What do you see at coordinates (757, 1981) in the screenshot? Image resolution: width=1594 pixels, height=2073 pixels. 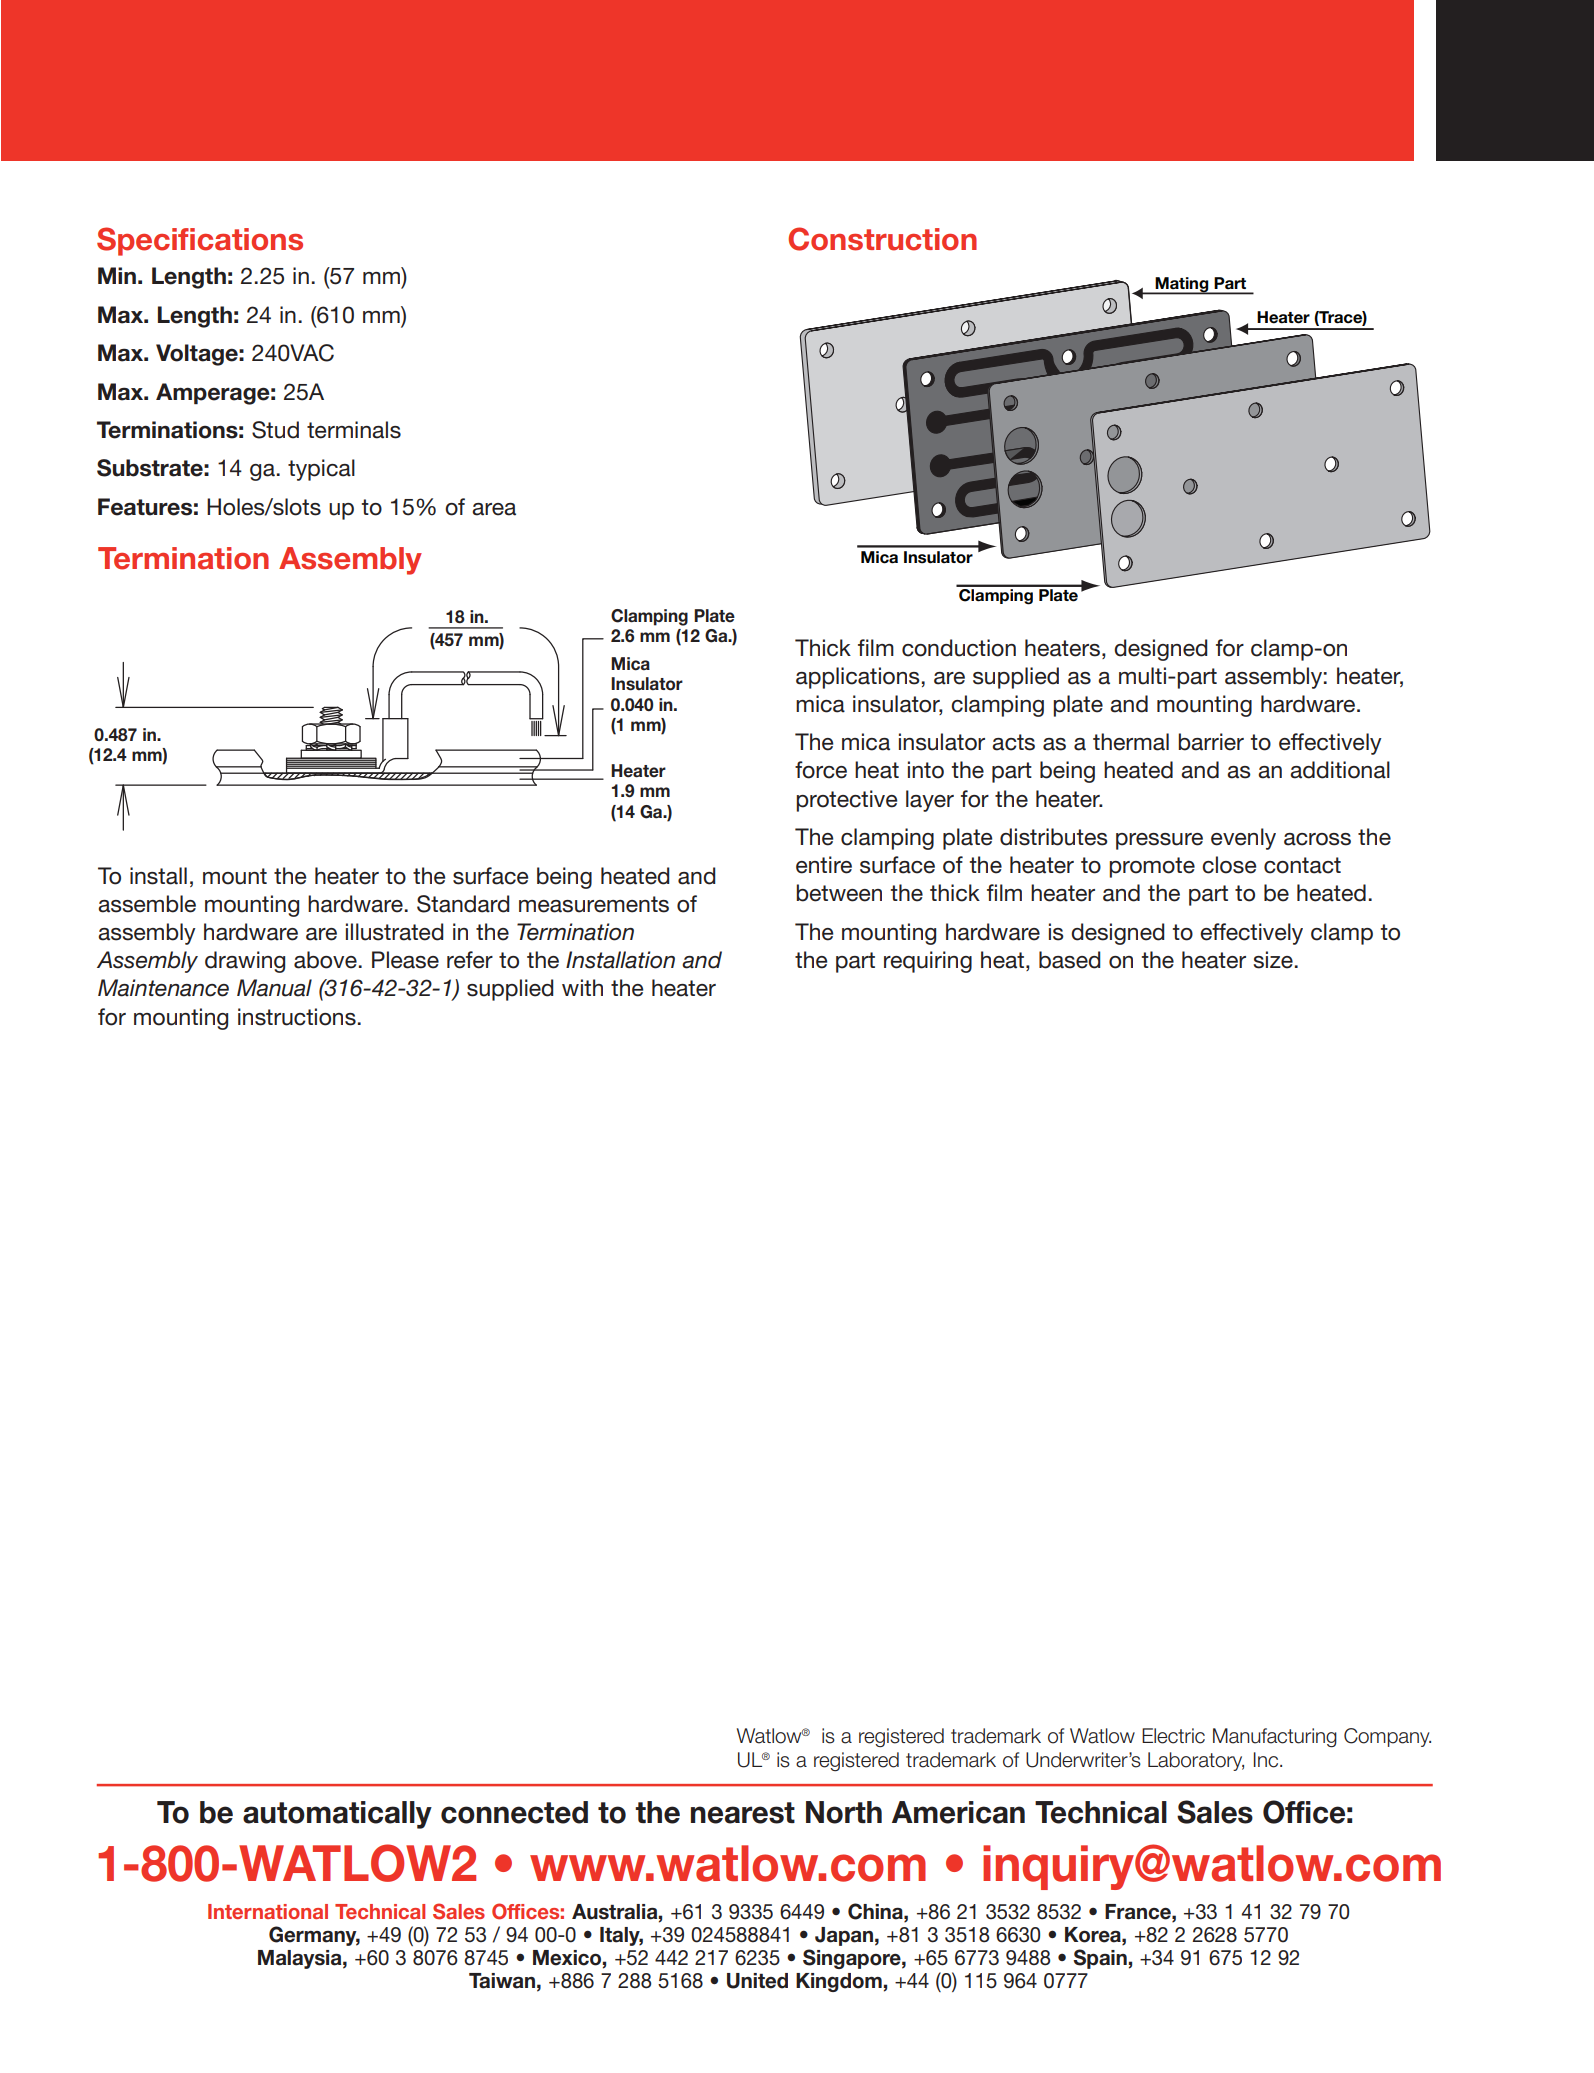 I see `United` at bounding box center [757, 1981].
